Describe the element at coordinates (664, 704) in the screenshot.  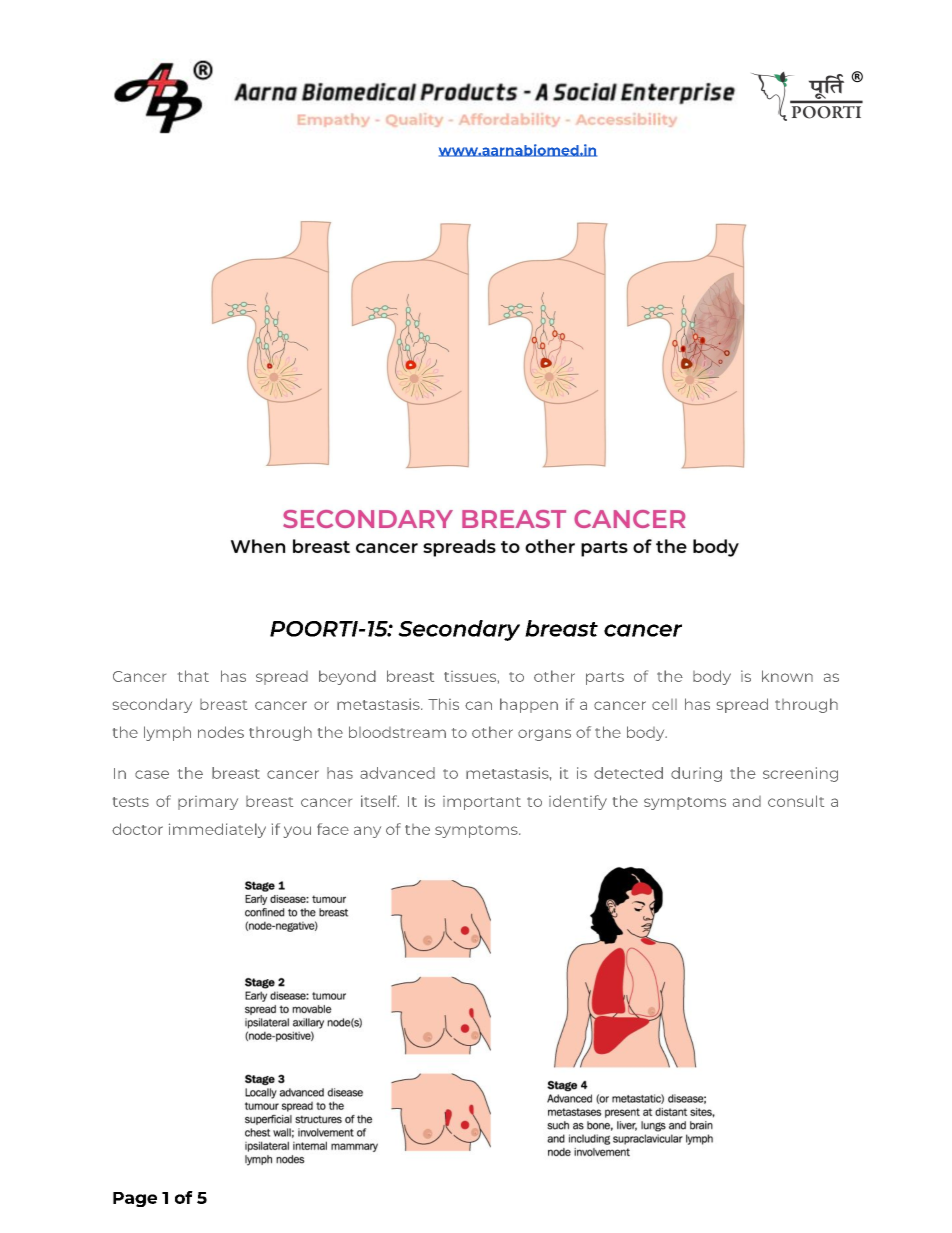
I see `cell` at that location.
